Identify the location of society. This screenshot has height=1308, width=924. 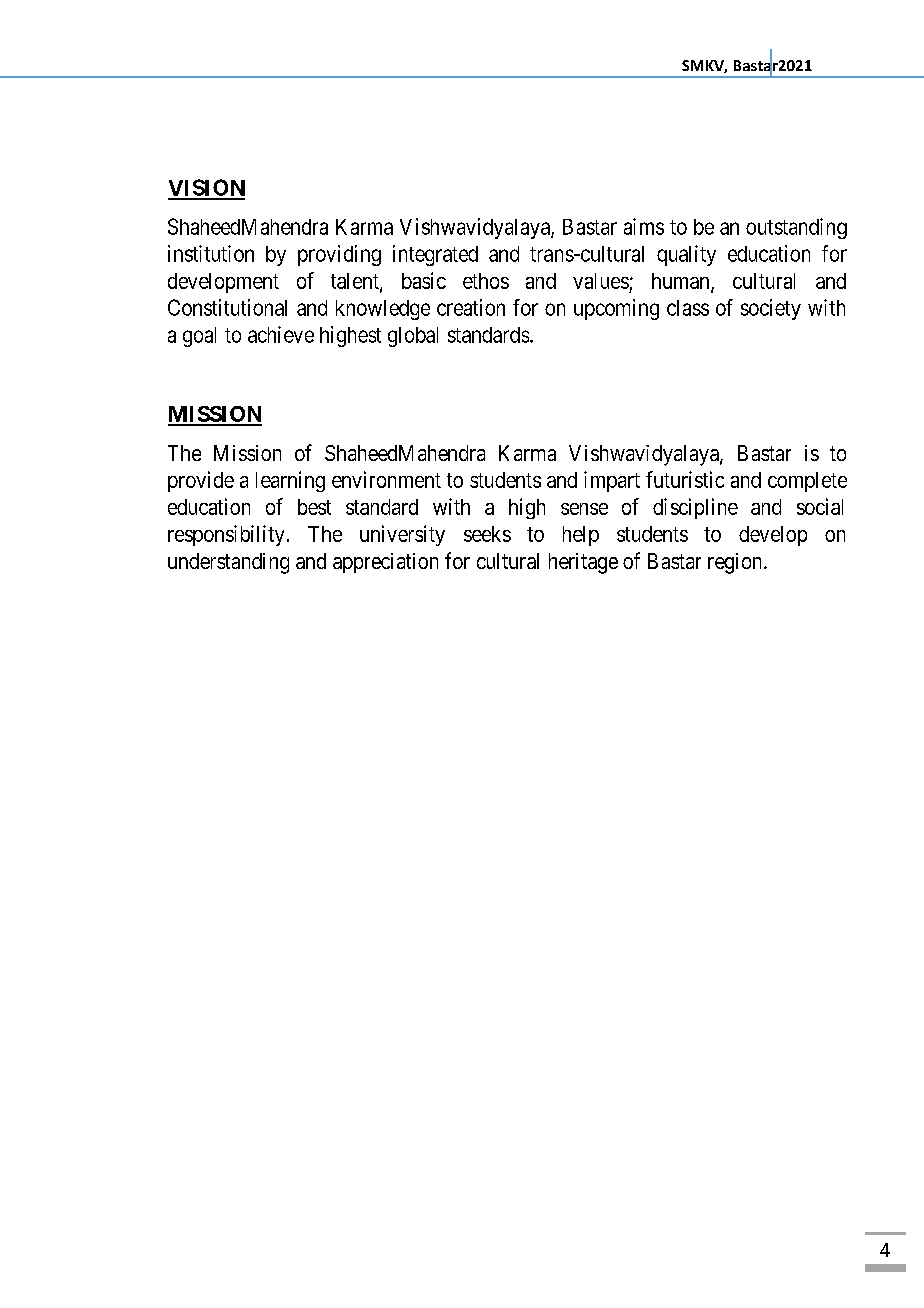
(771, 309).
